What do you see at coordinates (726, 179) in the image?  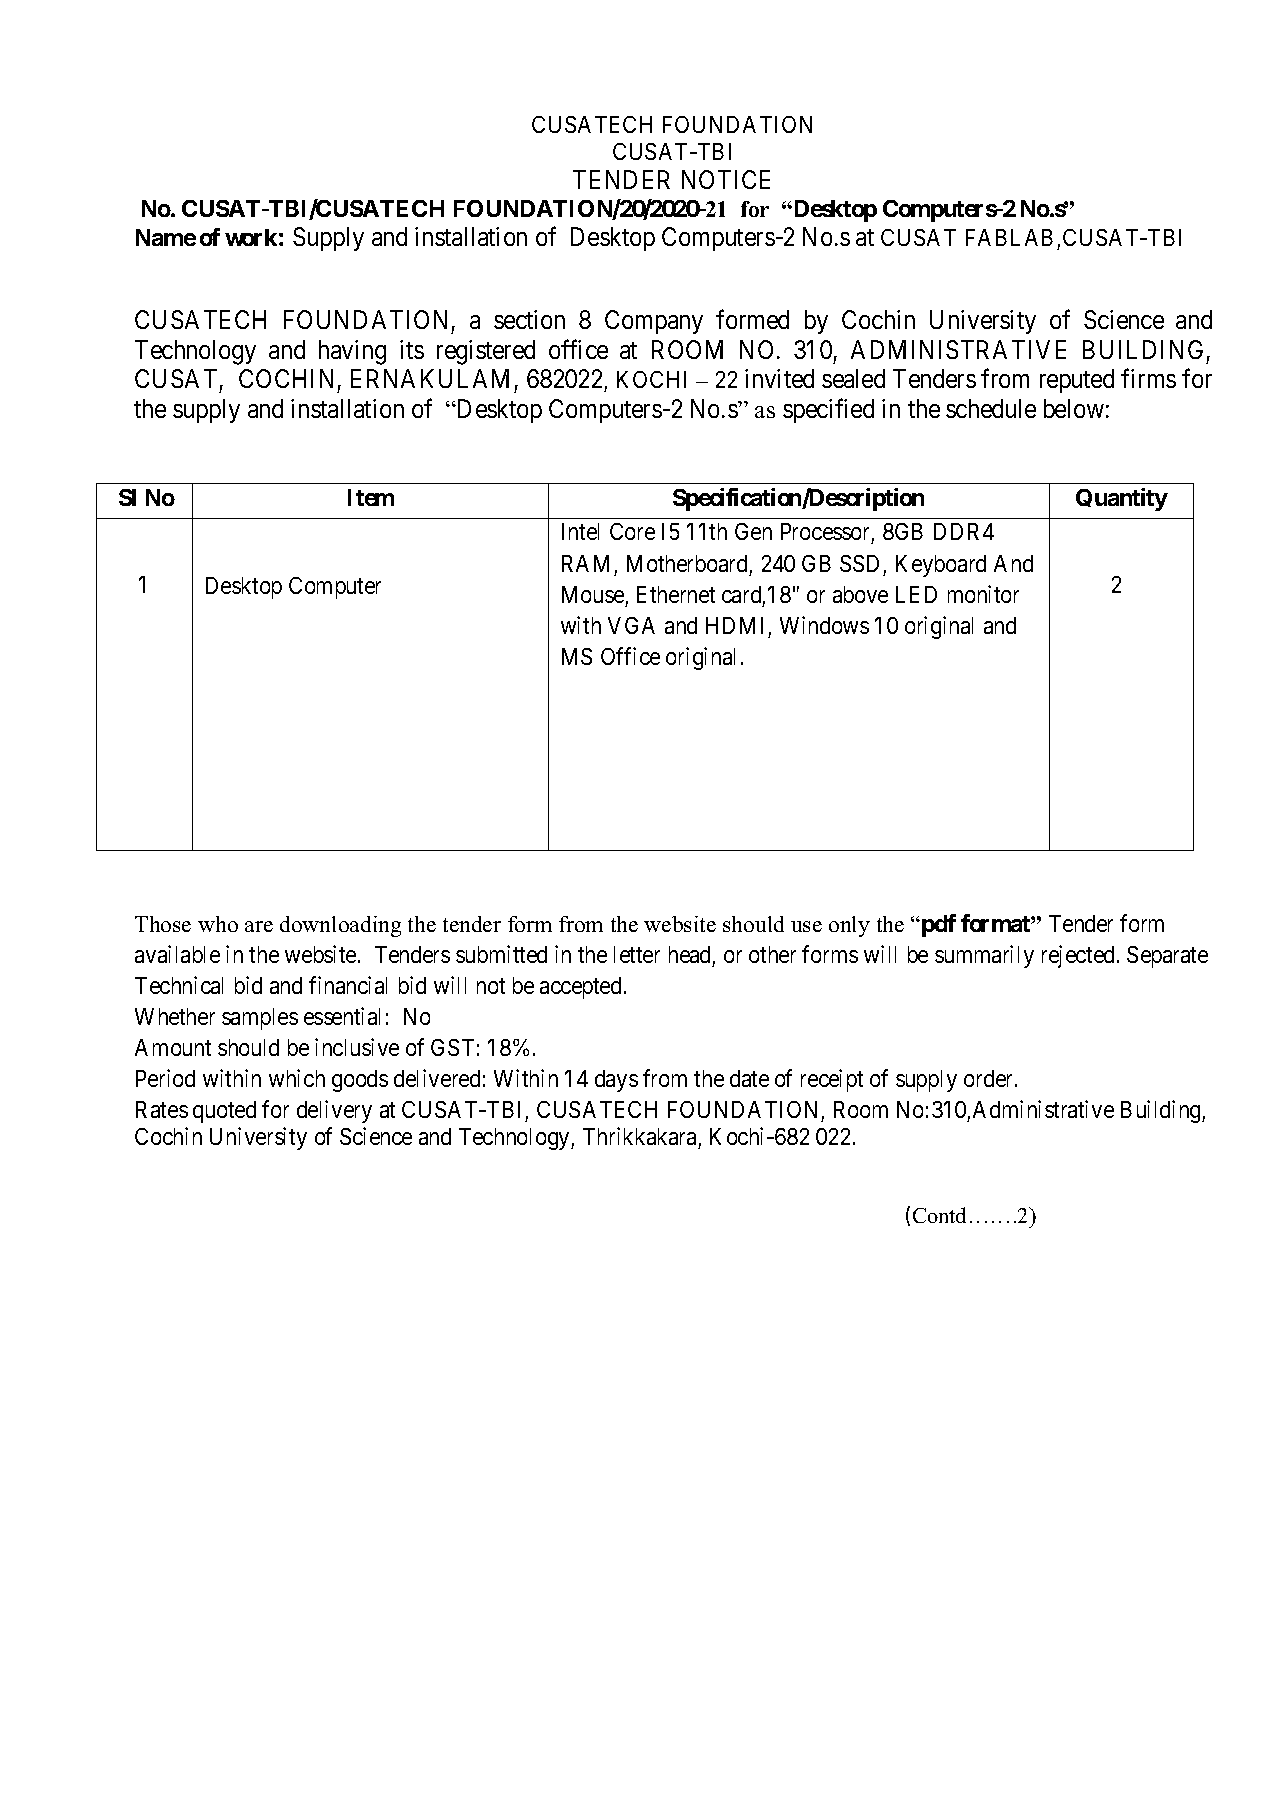 I see `NOTICE` at bounding box center [726, 179].
